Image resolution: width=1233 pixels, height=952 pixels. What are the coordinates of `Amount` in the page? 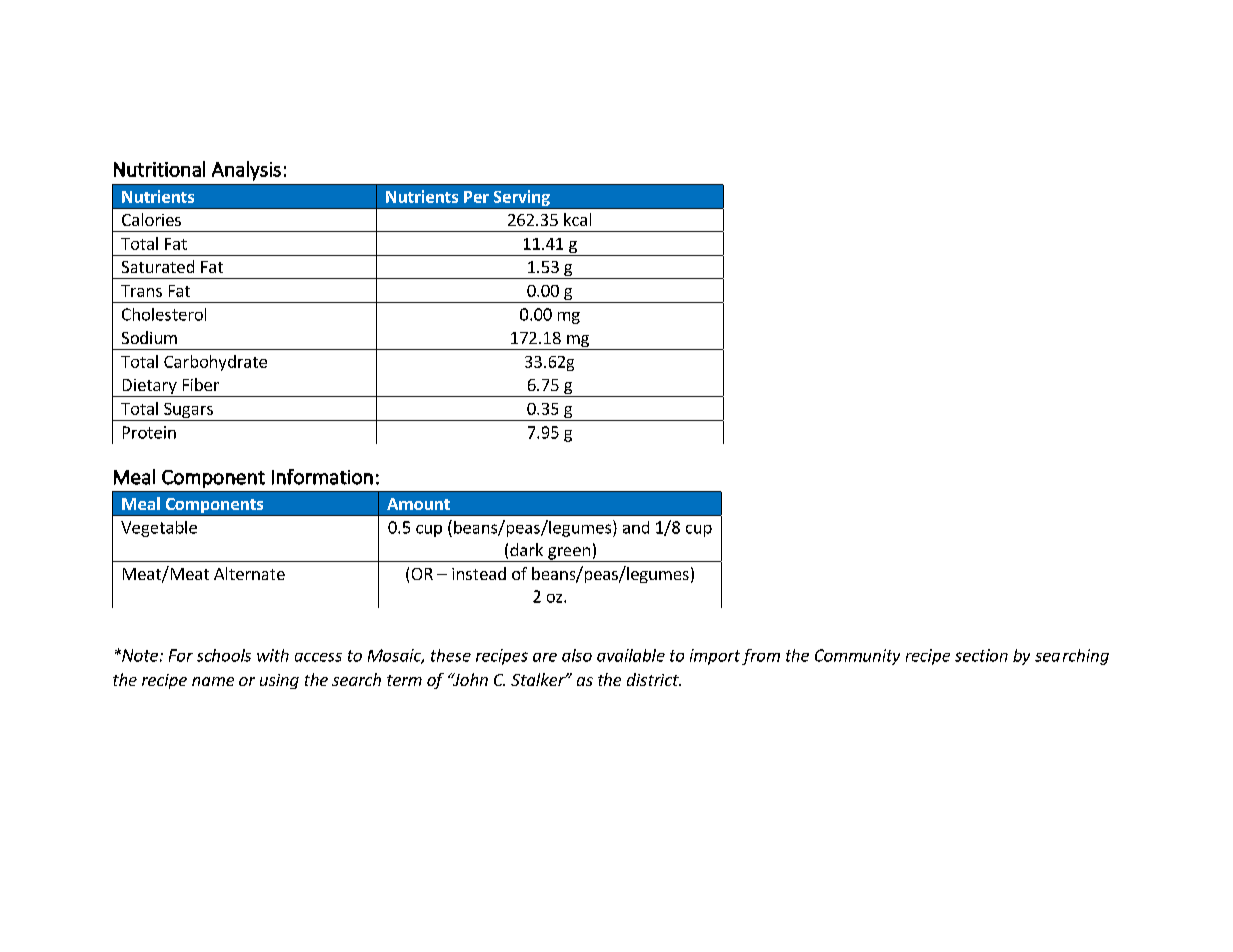 It's located at (418, 504).
